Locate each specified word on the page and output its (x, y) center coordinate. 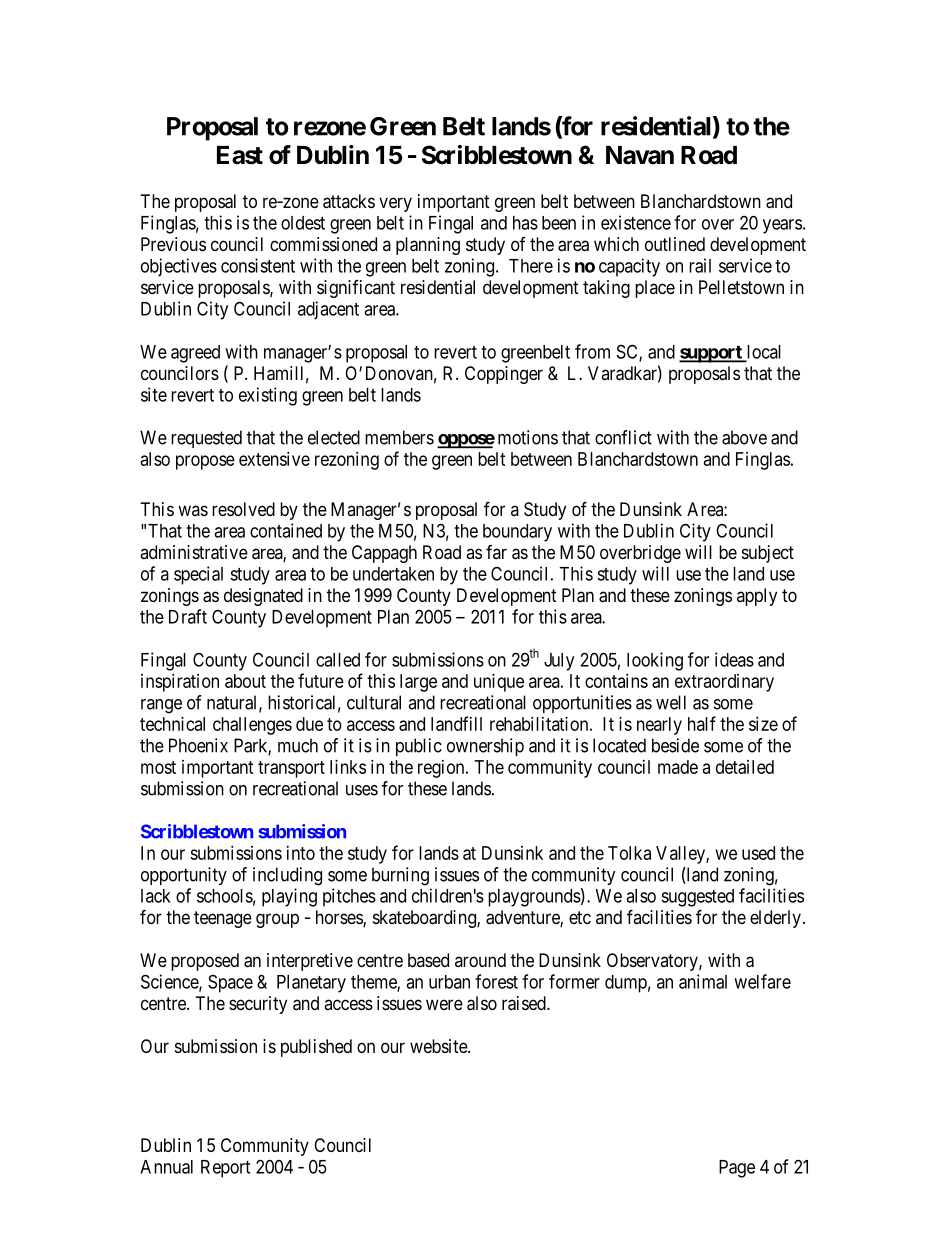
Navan (640, 155)
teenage (223, 919)
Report (225, 1169)
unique (499, 683)
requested (206, 439)
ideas (734, 659)
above (744, 437)
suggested (697, 898)
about (245, 681)
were (444, 1004)
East (240, 155)
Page (737, 1169)
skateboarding (425, 919)
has (525, 223)
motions (528, 437)
